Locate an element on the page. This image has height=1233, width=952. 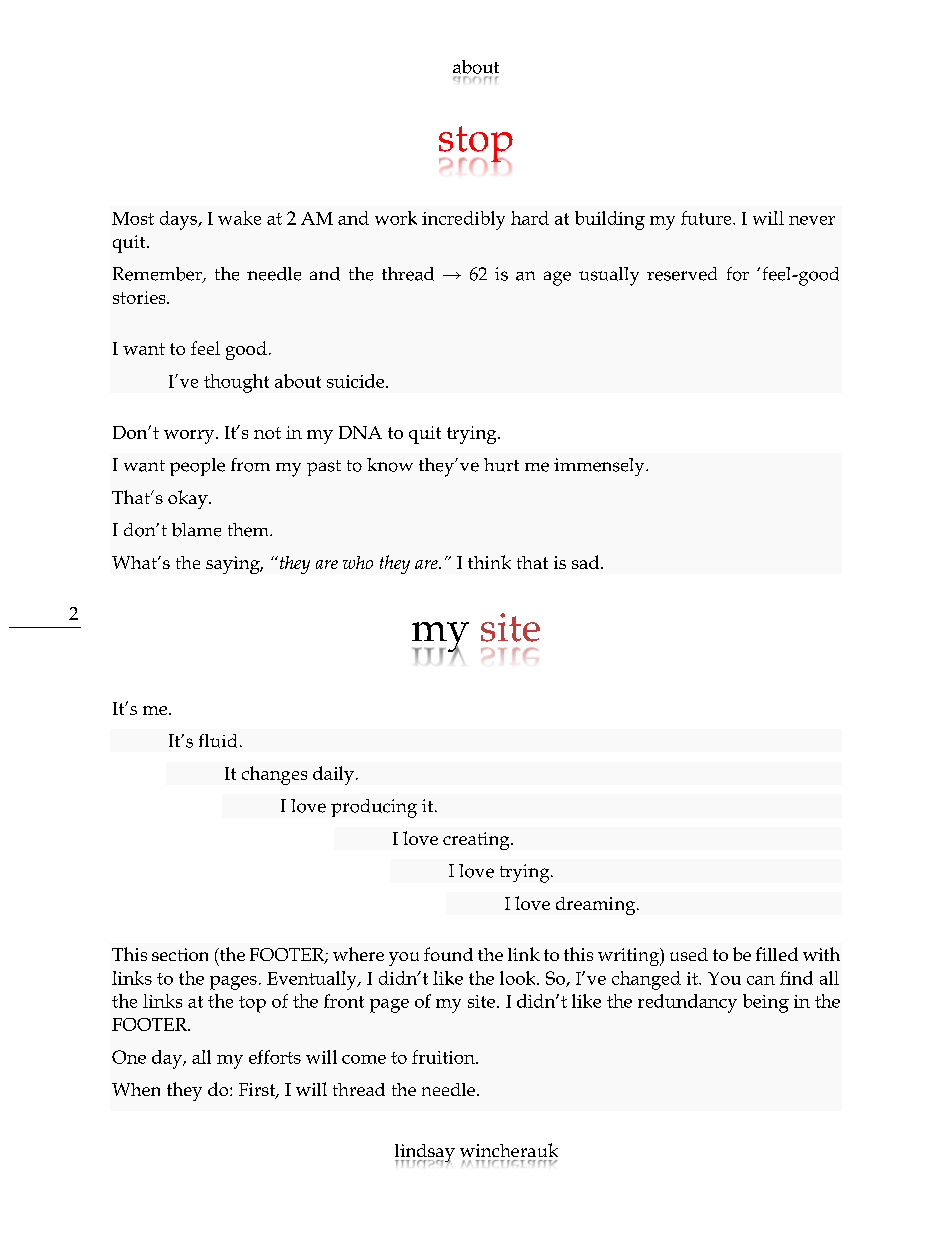
stop is located at coordinates (476, 145).
